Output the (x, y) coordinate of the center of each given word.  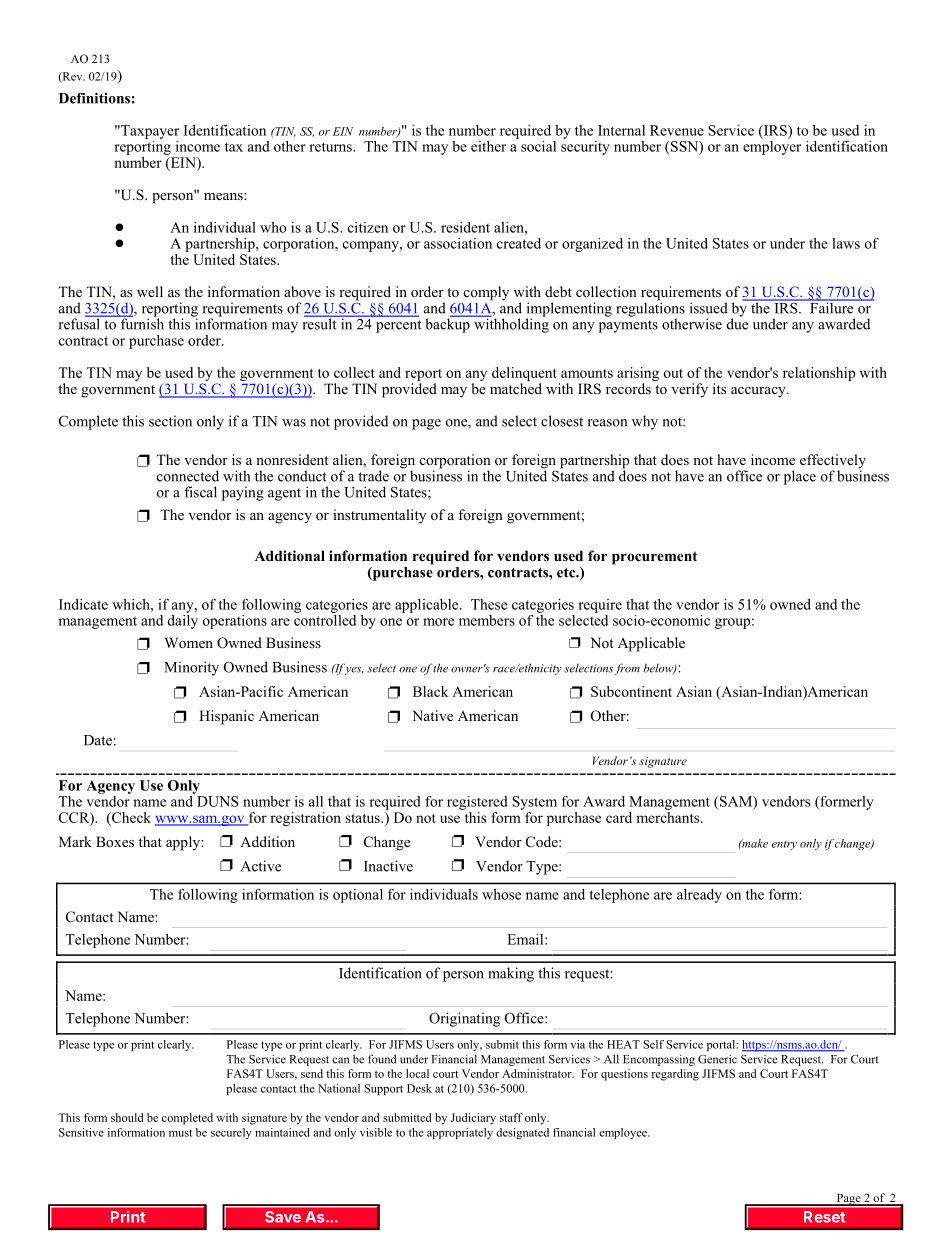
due (737, 323)
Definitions (94, 98)
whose (501, 894)
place (800, 477)
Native (432, 715)
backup (448, 324)
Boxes (115, 841)
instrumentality (379, 516)
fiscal (200, 492)
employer (772, 146)
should (127, 1117)
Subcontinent (631, 691)
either (488, 146)
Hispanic (226, 717)
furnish (141, 323)
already (699, 896)
